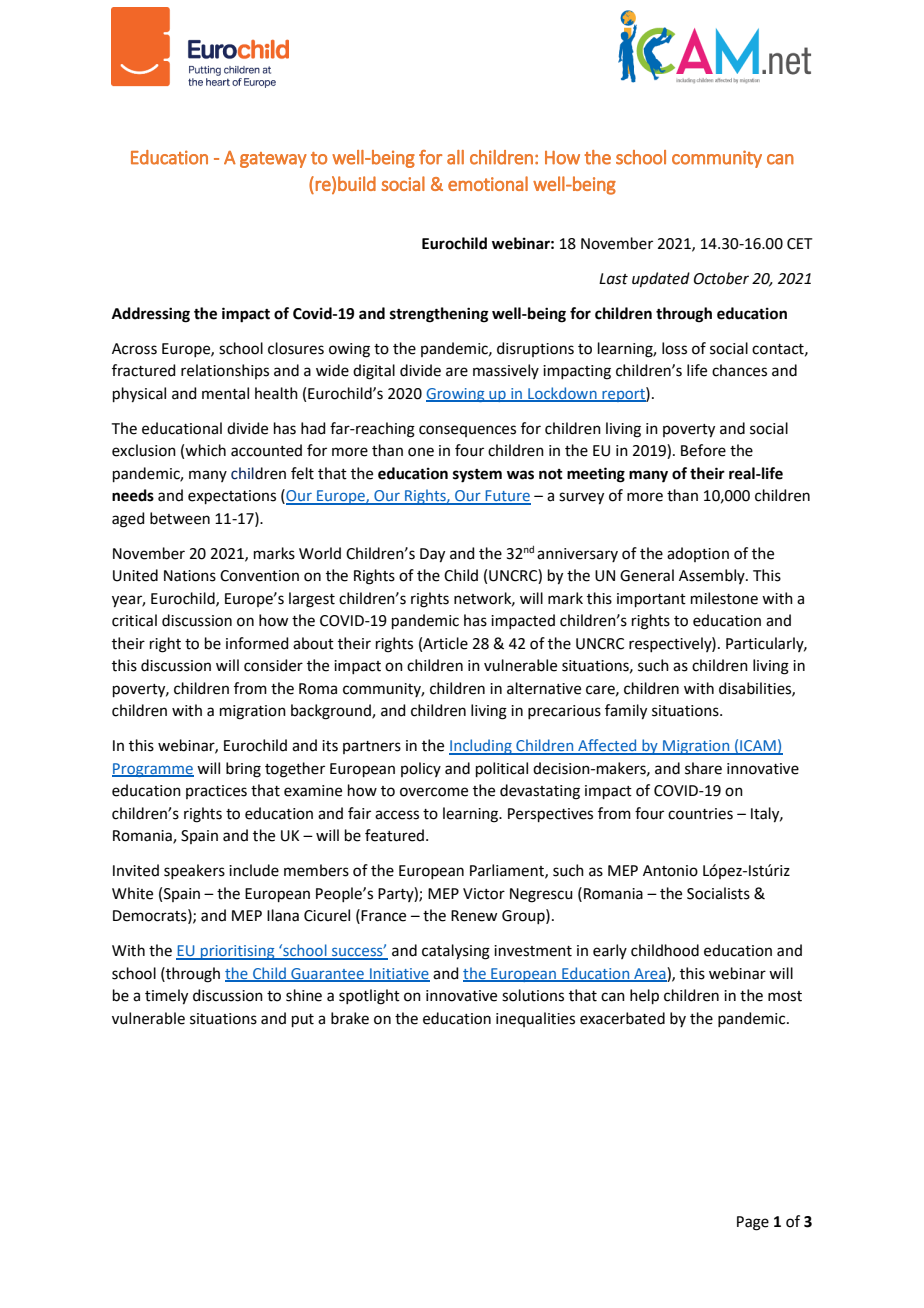 The image size is (924, 1308). I want to click on emotional, so click(488, 183).
